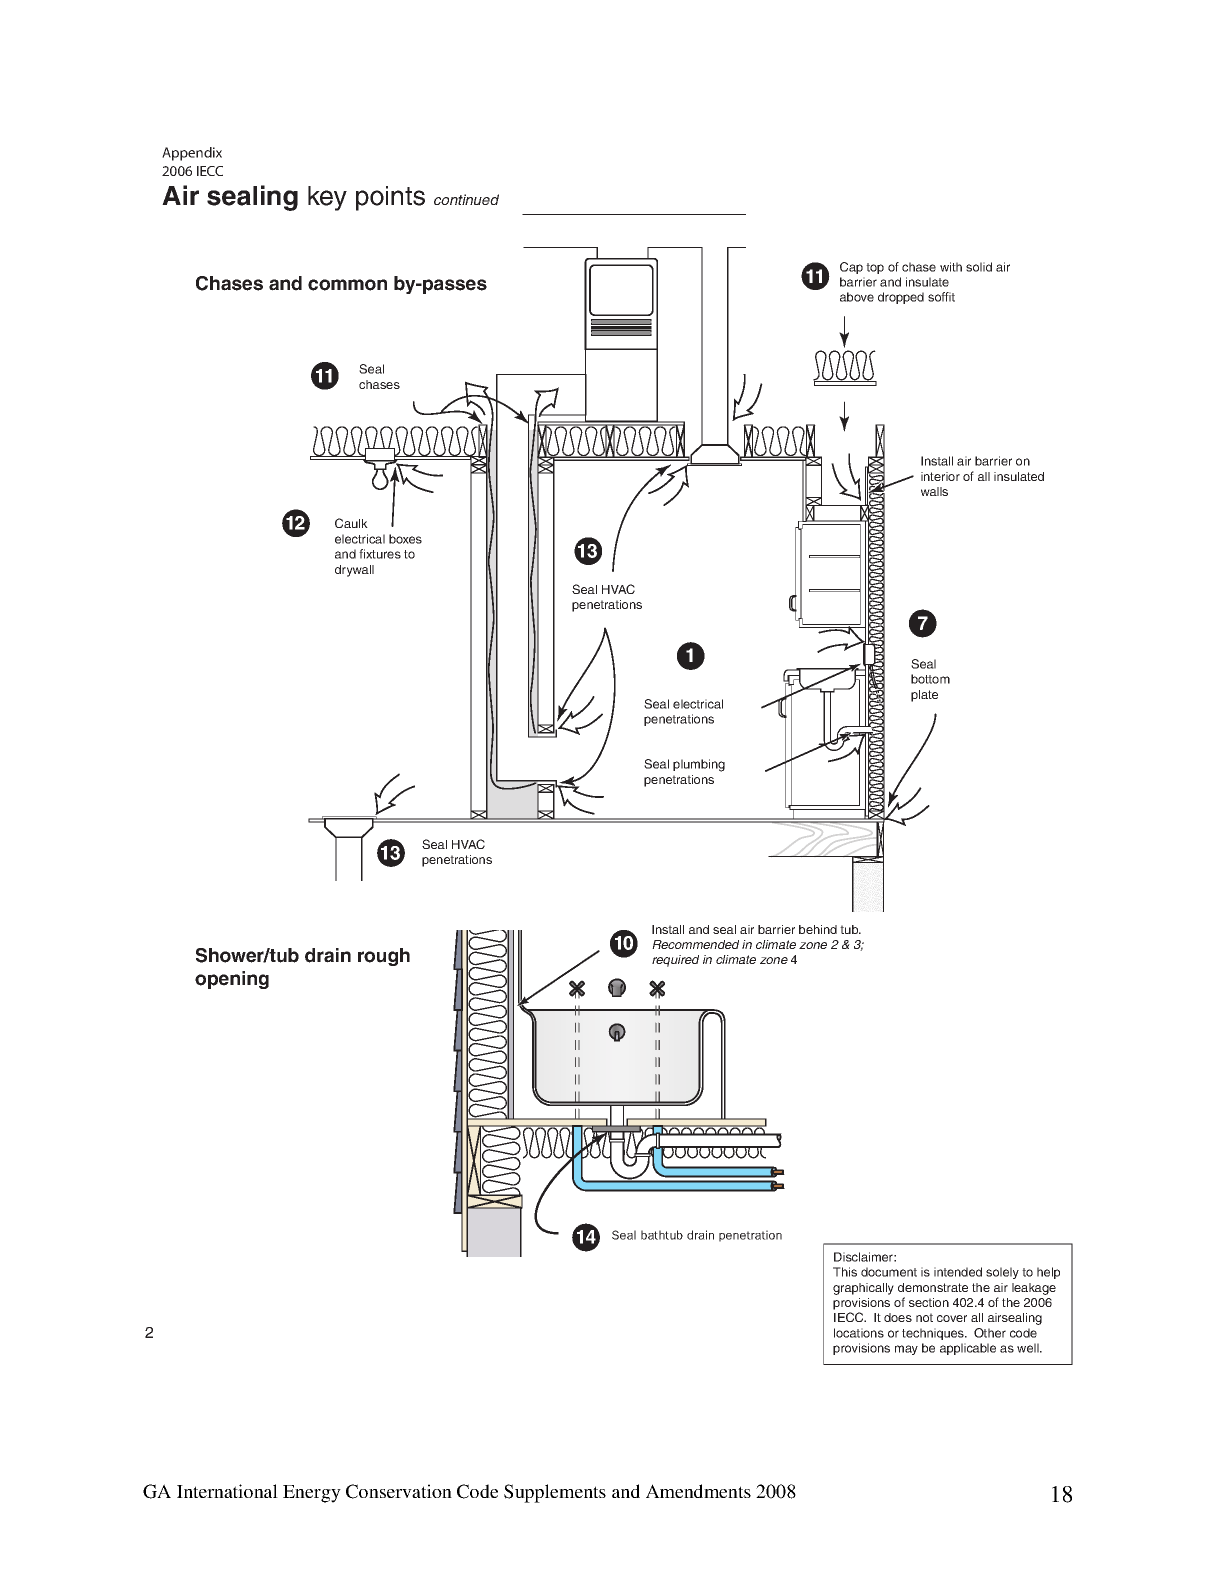 Image resolution: width=1217 pixels, height=1575 pixels. Describe the element at coordinates (232, 980) in the screenshot. I see `opening` at that location.
